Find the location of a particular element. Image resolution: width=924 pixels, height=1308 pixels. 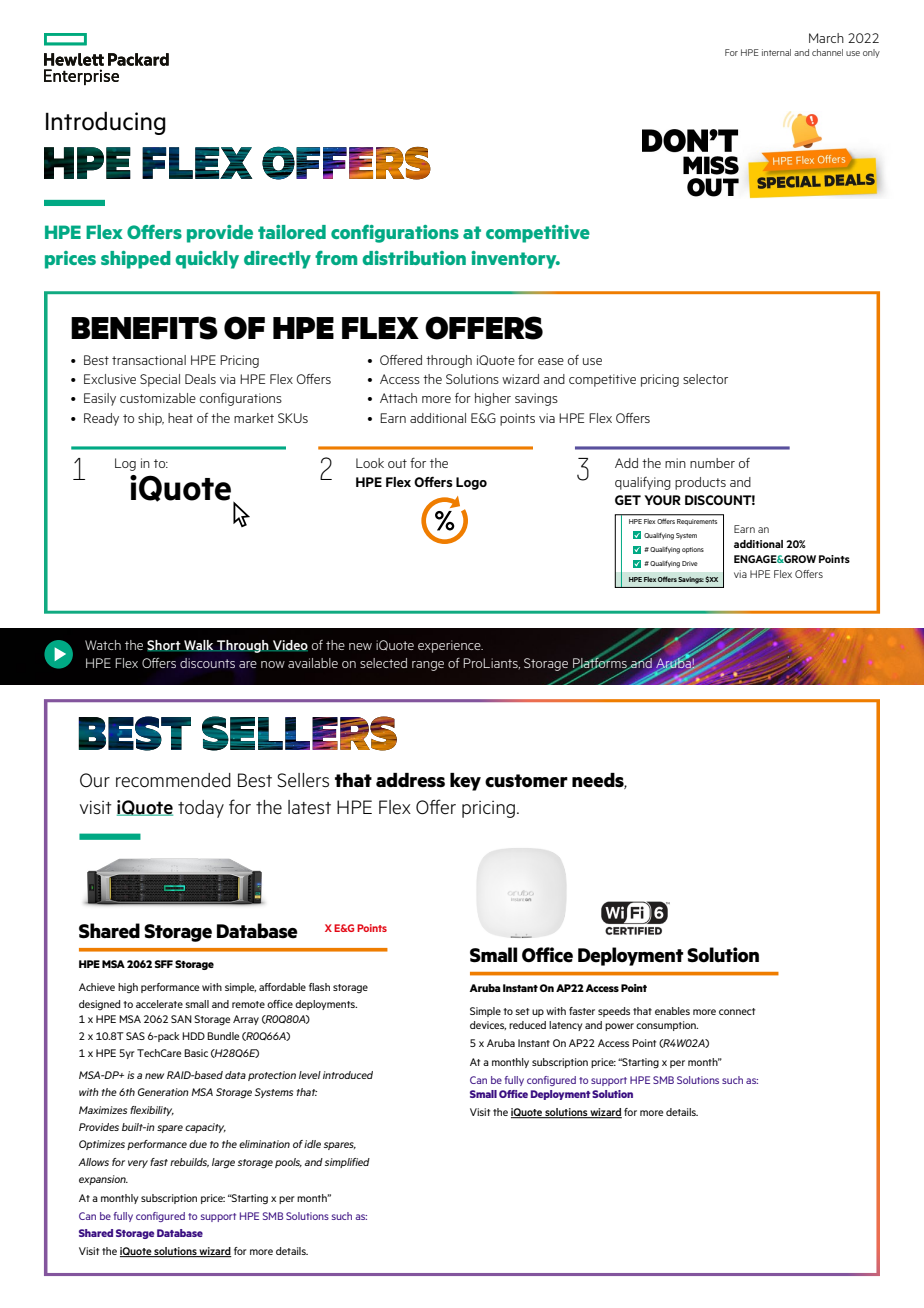

heat is located at coordinates (180, 418).
